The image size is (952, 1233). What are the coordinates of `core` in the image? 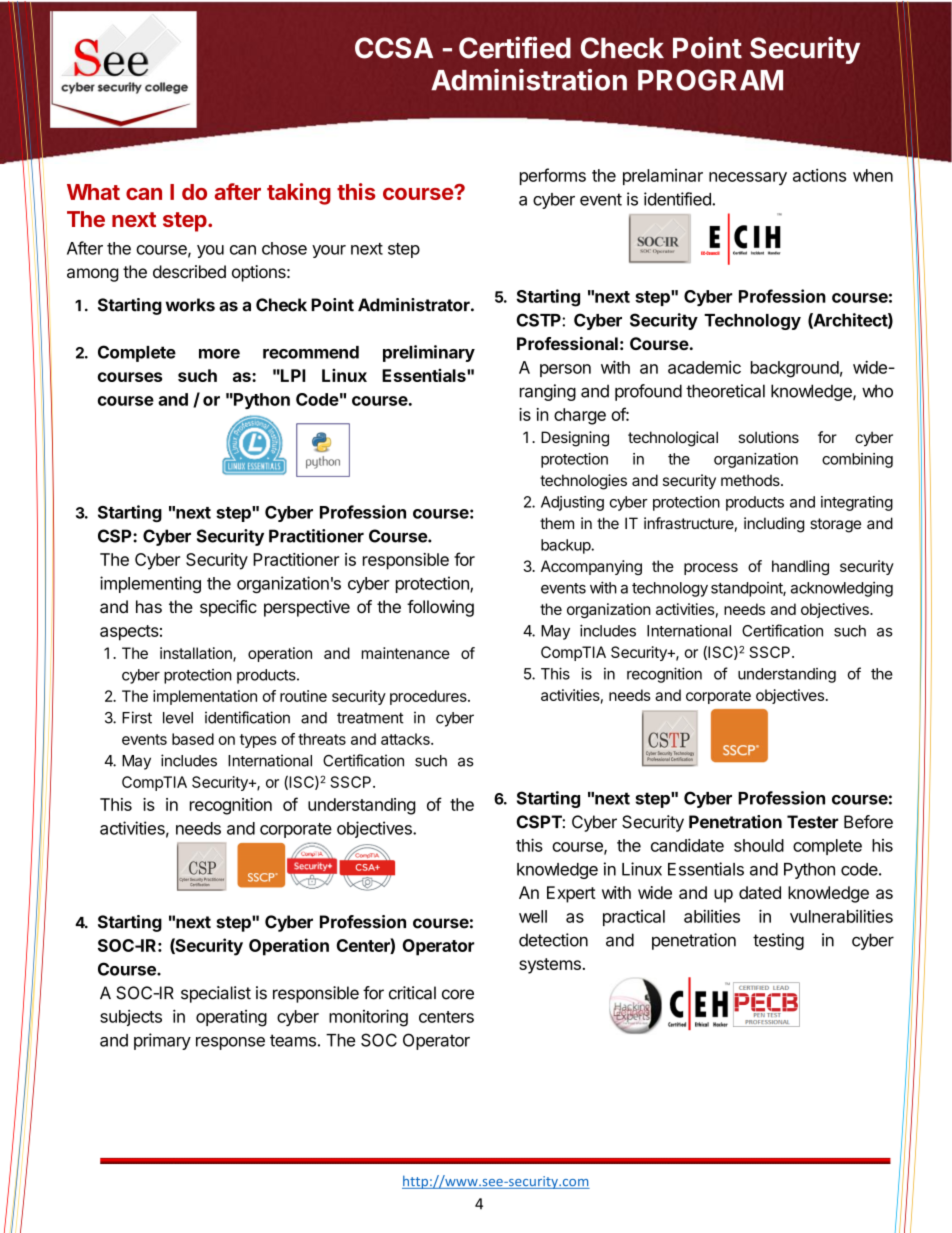 It's located at (458, 994).
